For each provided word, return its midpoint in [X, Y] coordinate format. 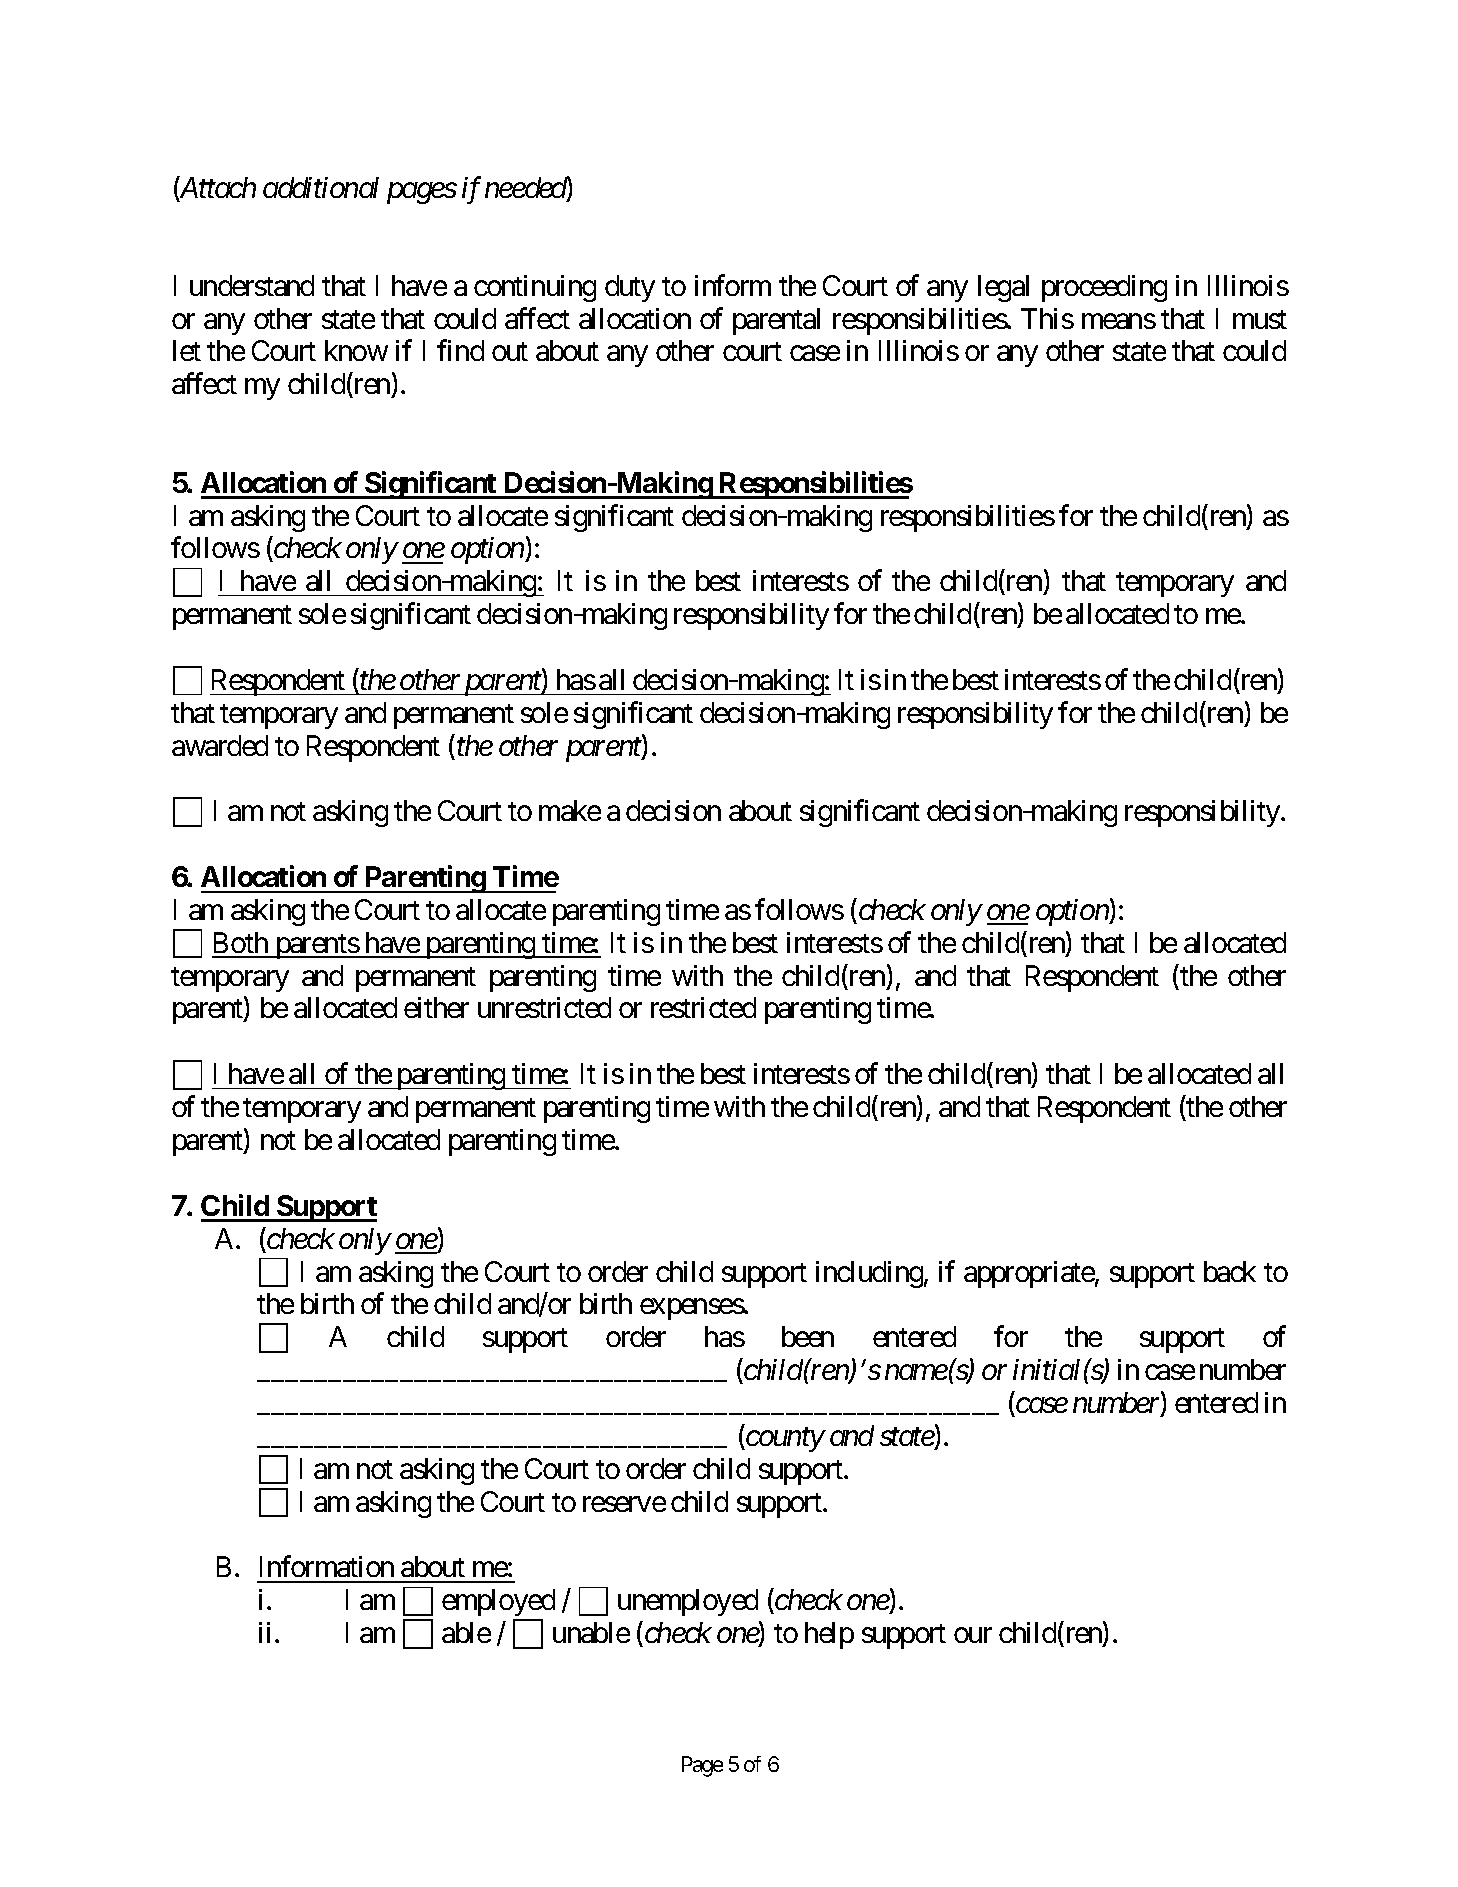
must [1260, 319]
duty [630, 288]
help [829, 1635]
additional [321, 187]
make [570, 810]
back [1230, 1271]
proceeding [1104, 288]
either [436, 1007]
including [869, 1274]
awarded [220, 745]
